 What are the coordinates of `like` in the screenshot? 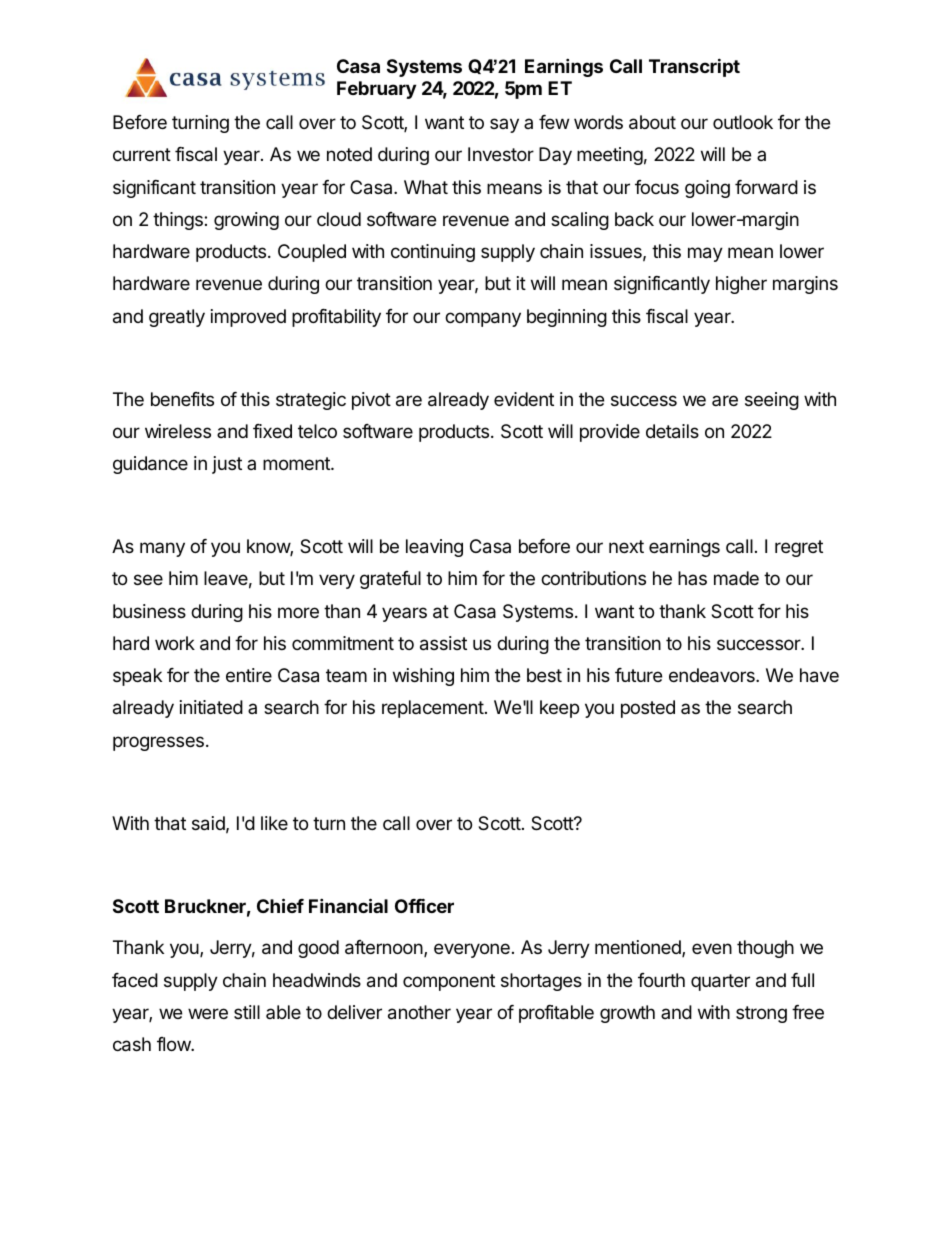 It's located at (274, 823).
